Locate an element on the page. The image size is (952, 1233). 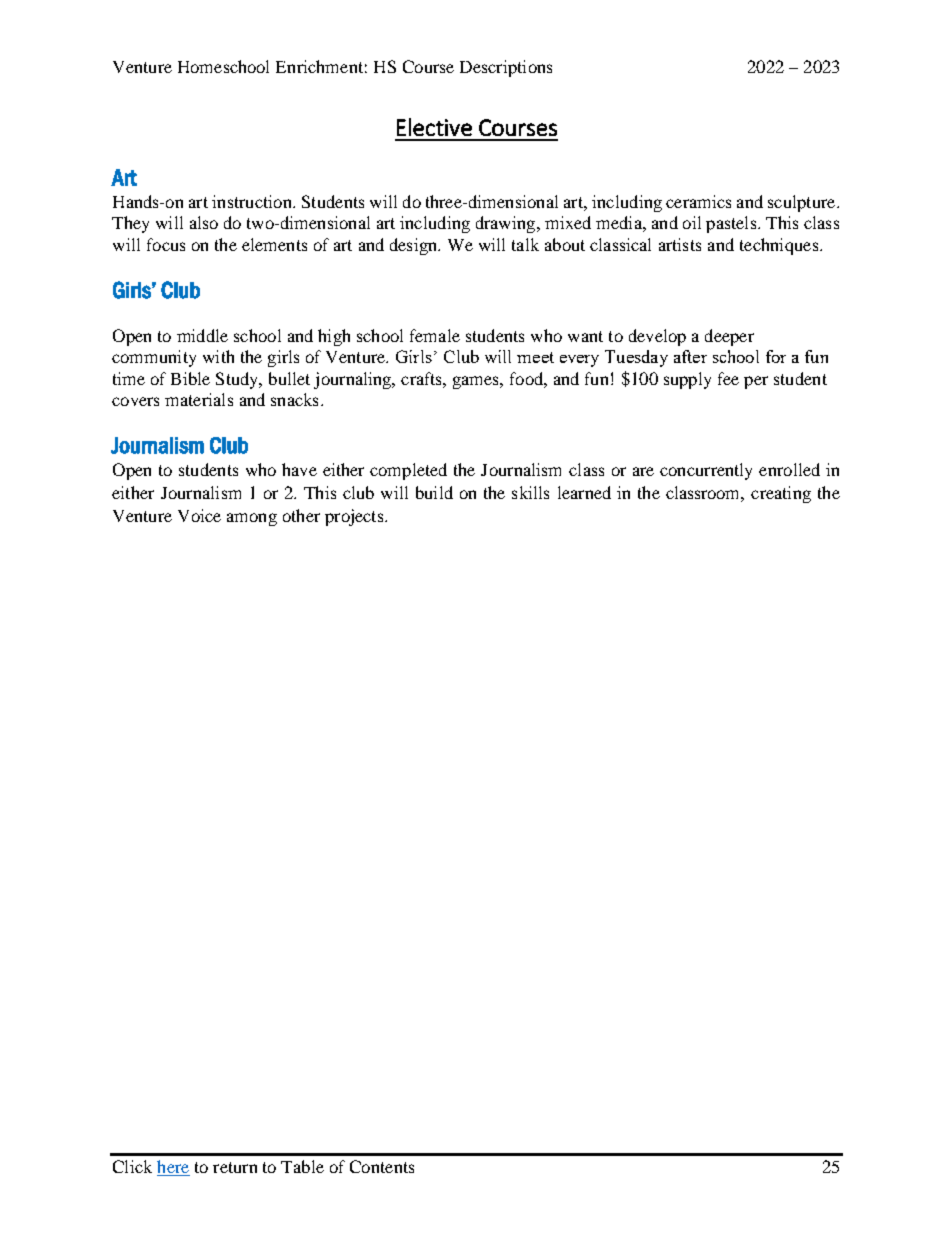
Voice is located at coordinates (199, 515).
